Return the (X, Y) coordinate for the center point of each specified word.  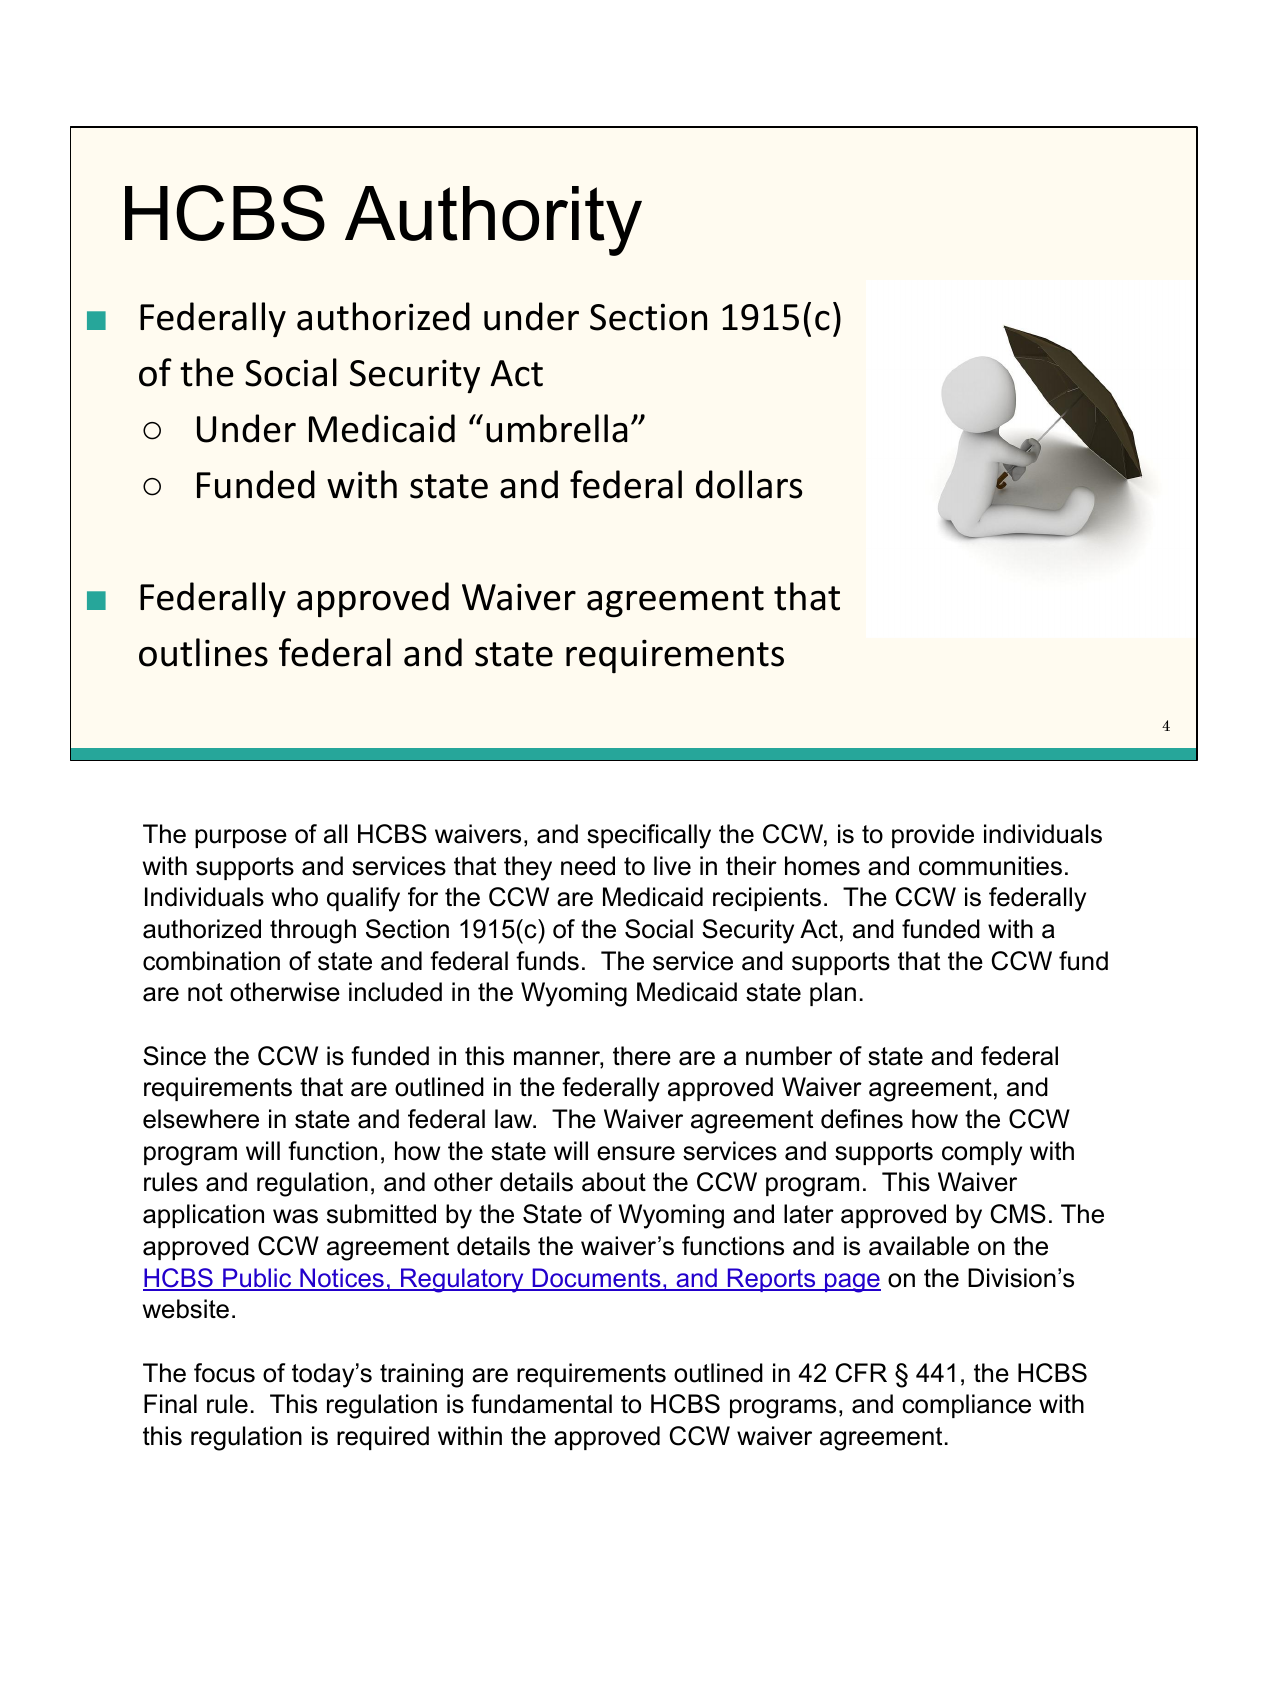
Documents (596, 1279)
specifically (649, 836)
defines (862, 1119)
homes (822, 866)
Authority (493, 221)
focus (224, 1373)
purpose (241, 838)
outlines (203, 652)
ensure (636, 1153)
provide (933, 836)
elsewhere (201, 1119)
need (588, 866)
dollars (749, 484)
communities (990, 866)
